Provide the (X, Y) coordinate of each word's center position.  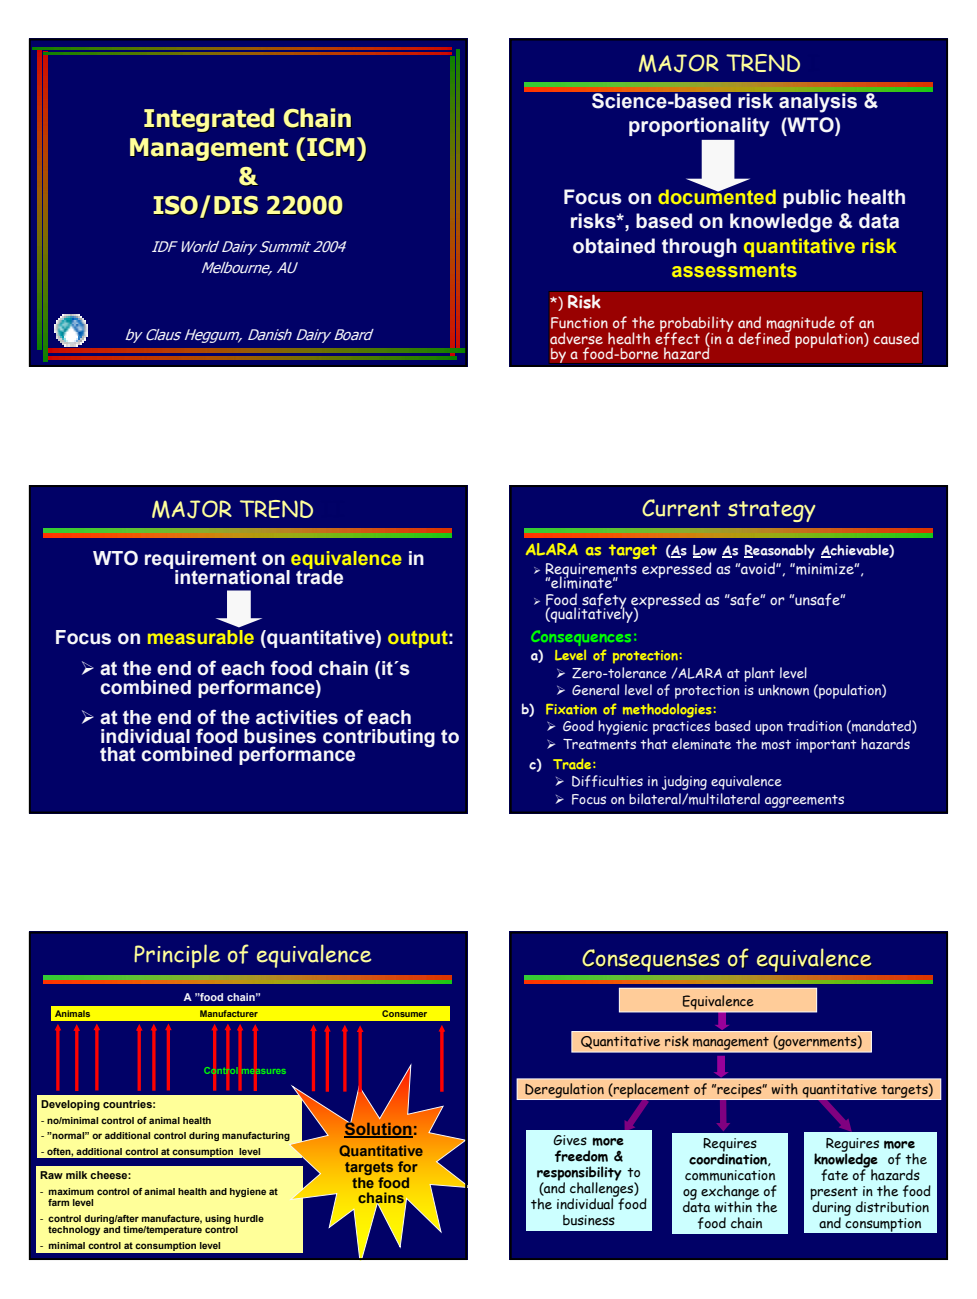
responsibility (579, 1174)
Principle (177, 956)
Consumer (404, 1013)
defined (764, 337)
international (232, 577)
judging (684, 782)
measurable (201, 637)
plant (759, 674)
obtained (614, 246)
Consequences (581, 638)
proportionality (699, 127)
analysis (818, 103)
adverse (576, 338)
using (218, 1219)
